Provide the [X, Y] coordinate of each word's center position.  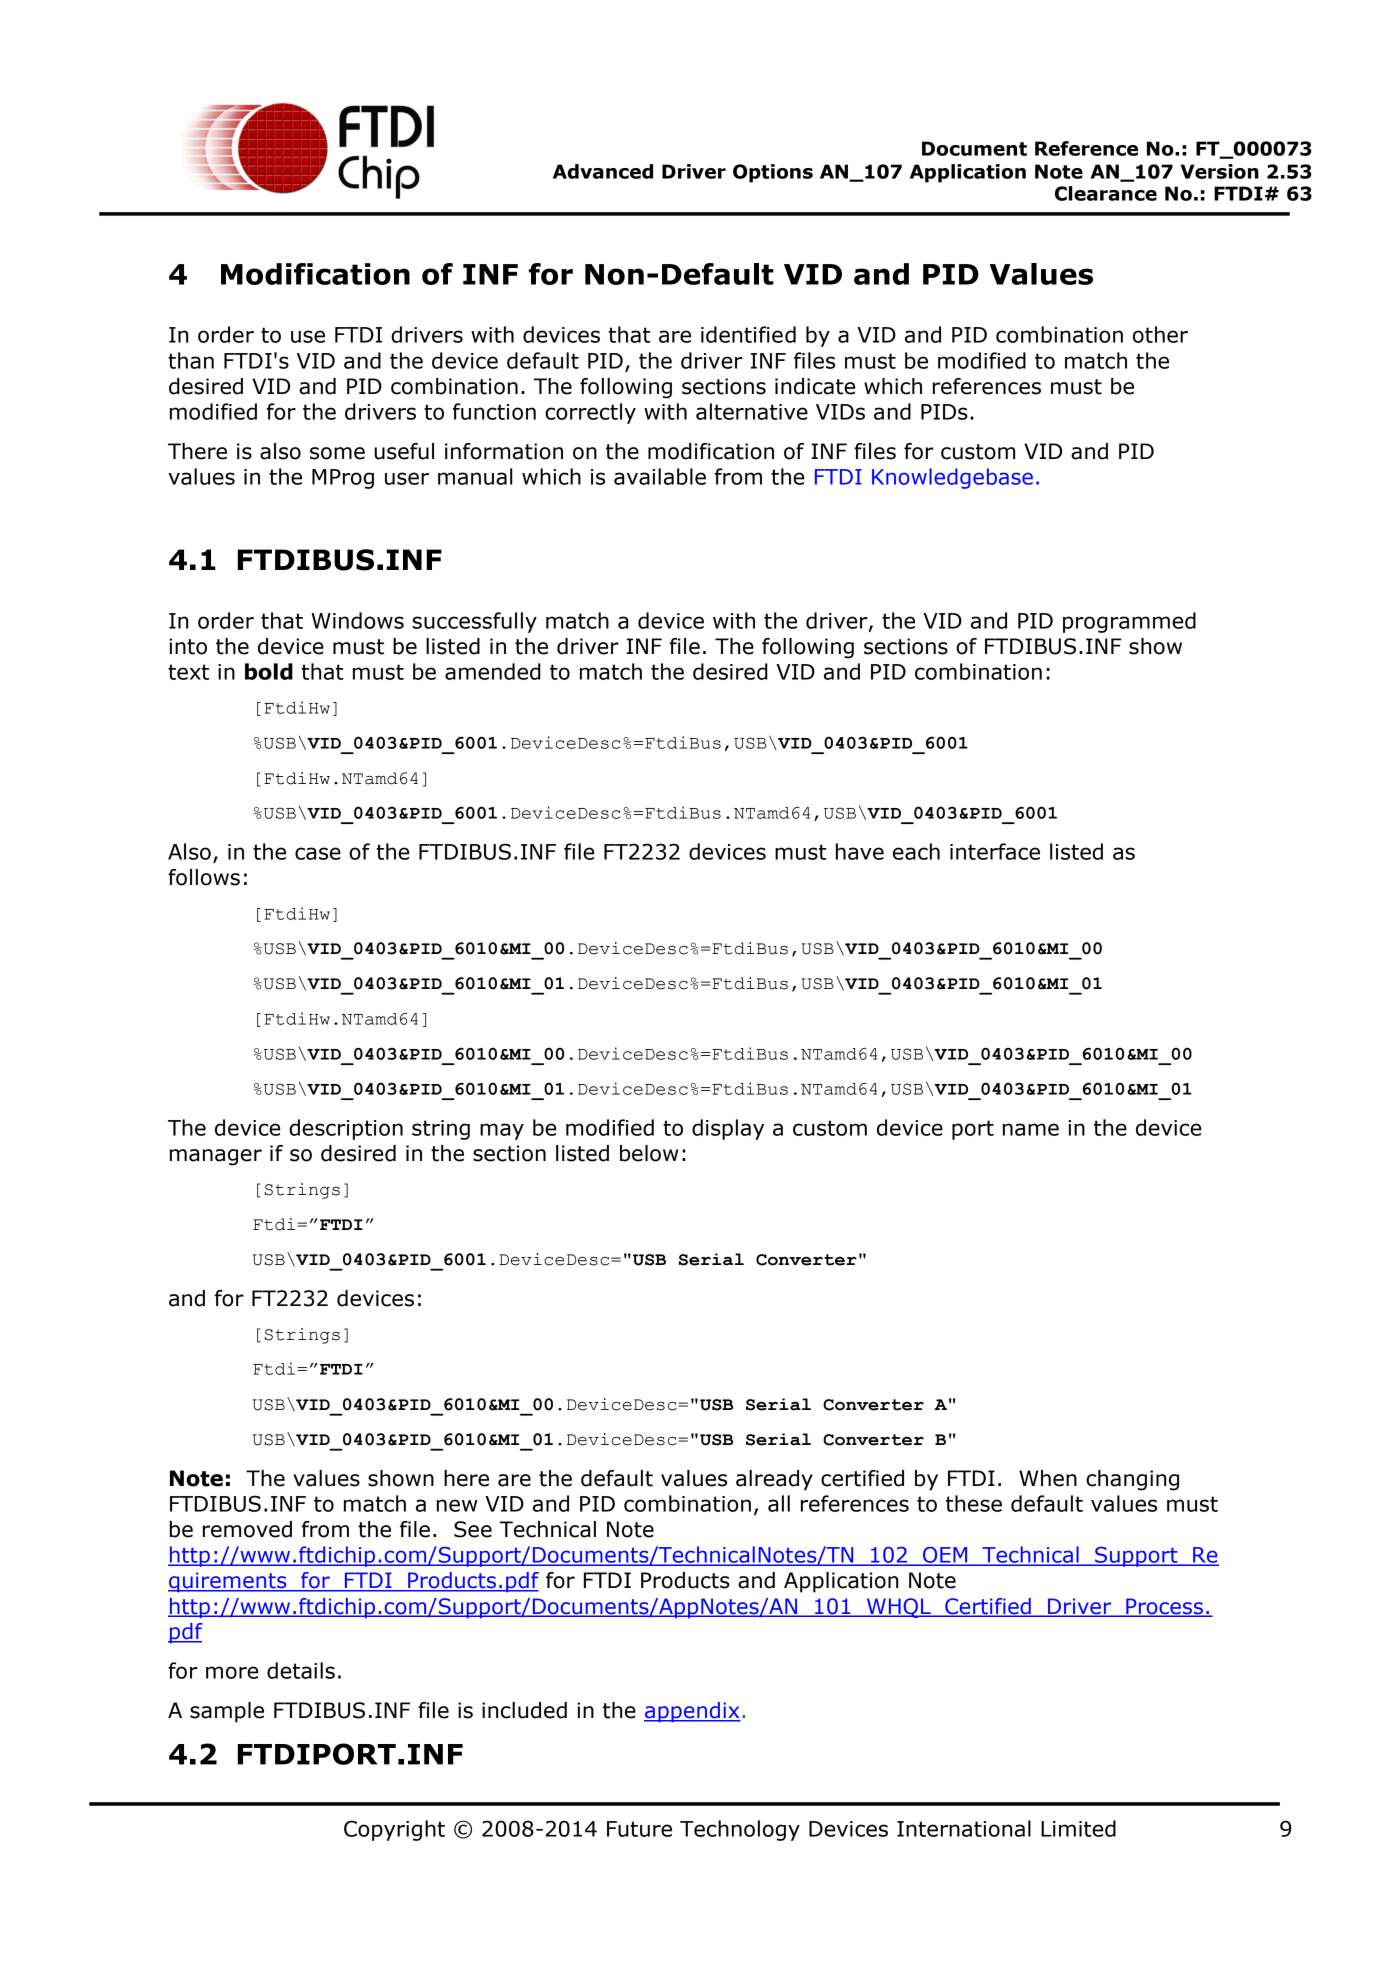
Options [773, 173]
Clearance [1106, 193]
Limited [1078, 1828]
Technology [740, 1830]
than [191, 360]
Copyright [394, 1830]
